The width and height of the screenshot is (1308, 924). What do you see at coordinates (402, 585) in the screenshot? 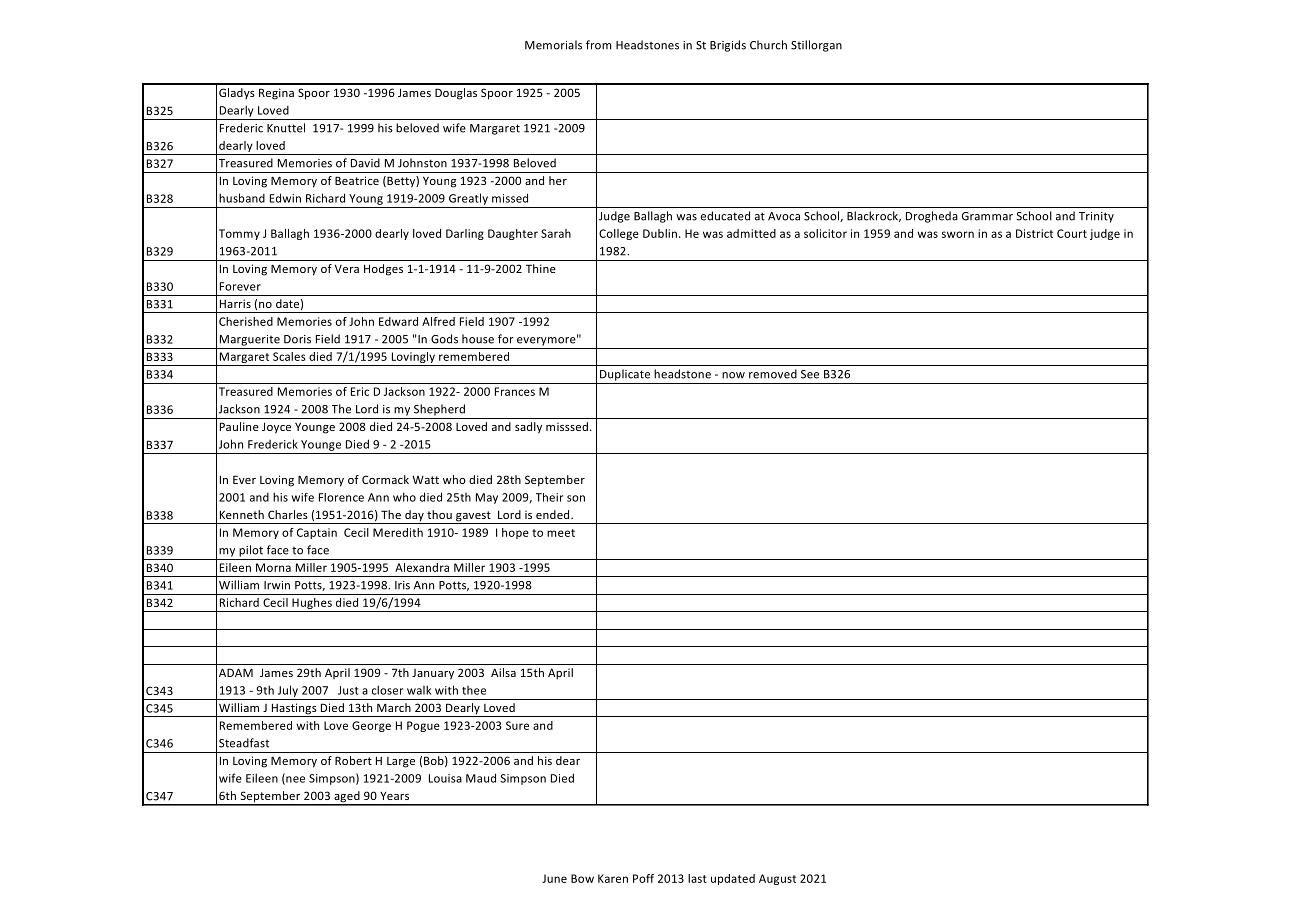
I see `Iris` at bounding box center [402, 585].
